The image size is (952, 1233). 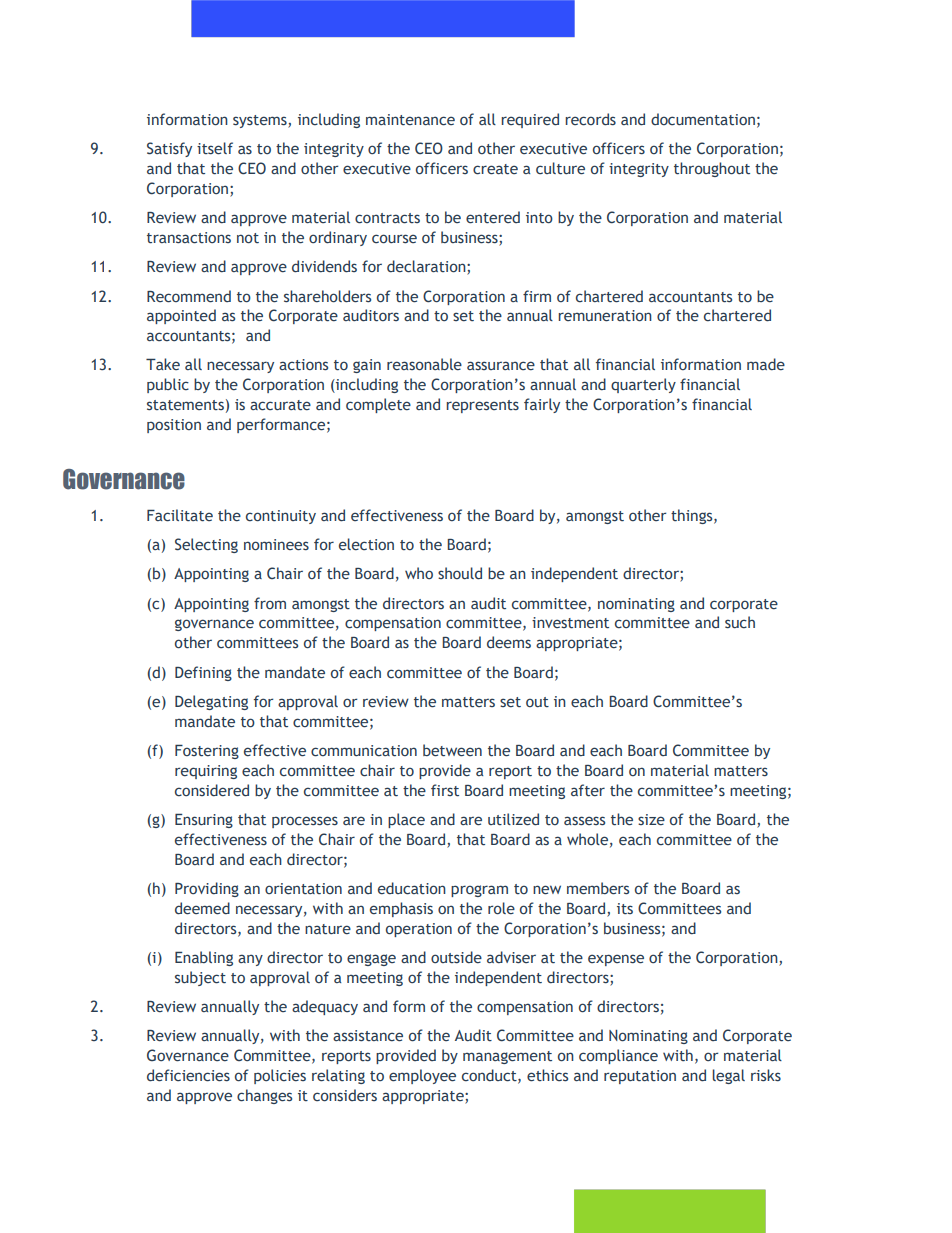 I want to click on create, so click(x=495, y=169).
